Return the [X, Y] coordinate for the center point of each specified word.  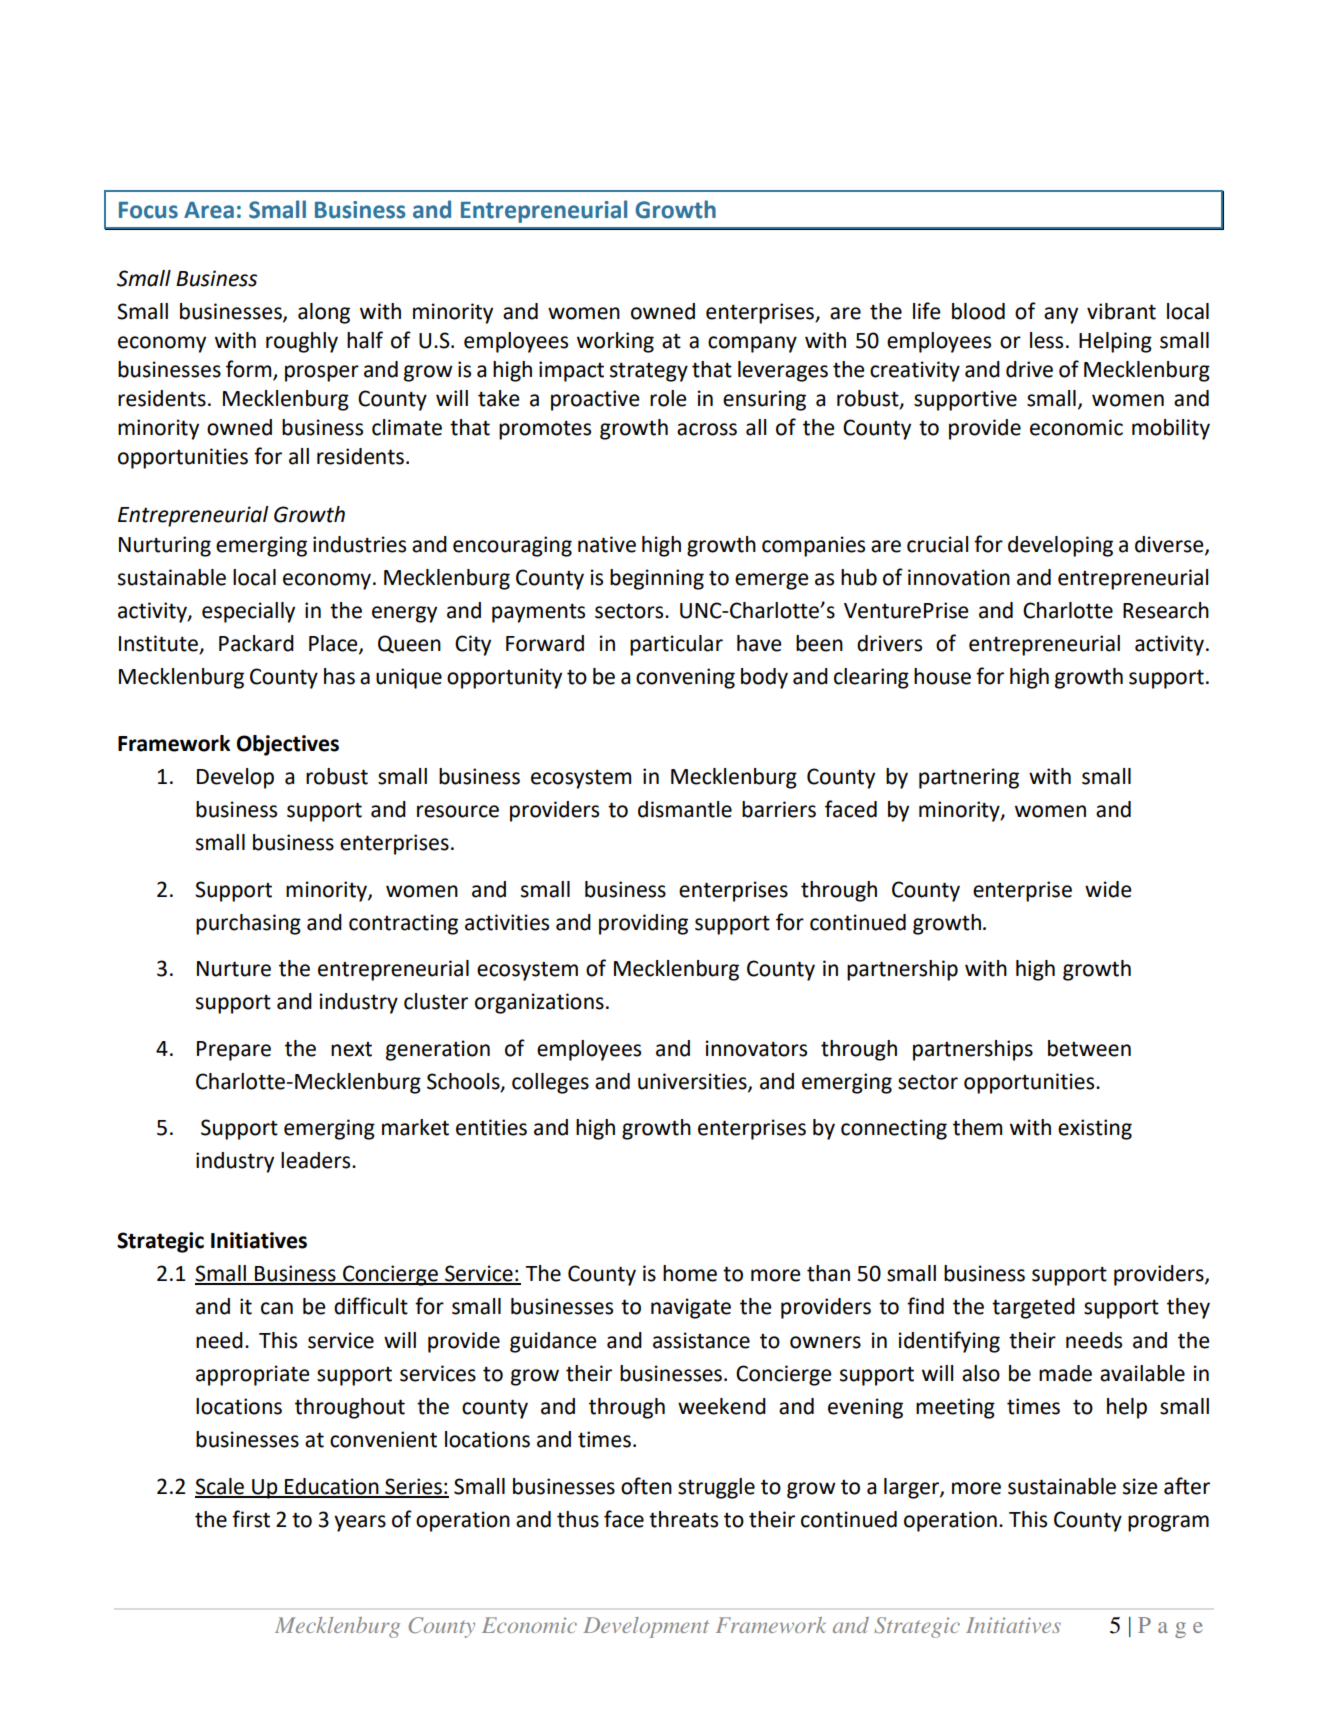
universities [693, 1082]
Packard [256, 643]
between [1089, 1048]
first [251, 1519]
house [942, 676]
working [615, 342]
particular [676, 645]
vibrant [1121, 311]
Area [209, 210]
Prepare [234, 1051]
